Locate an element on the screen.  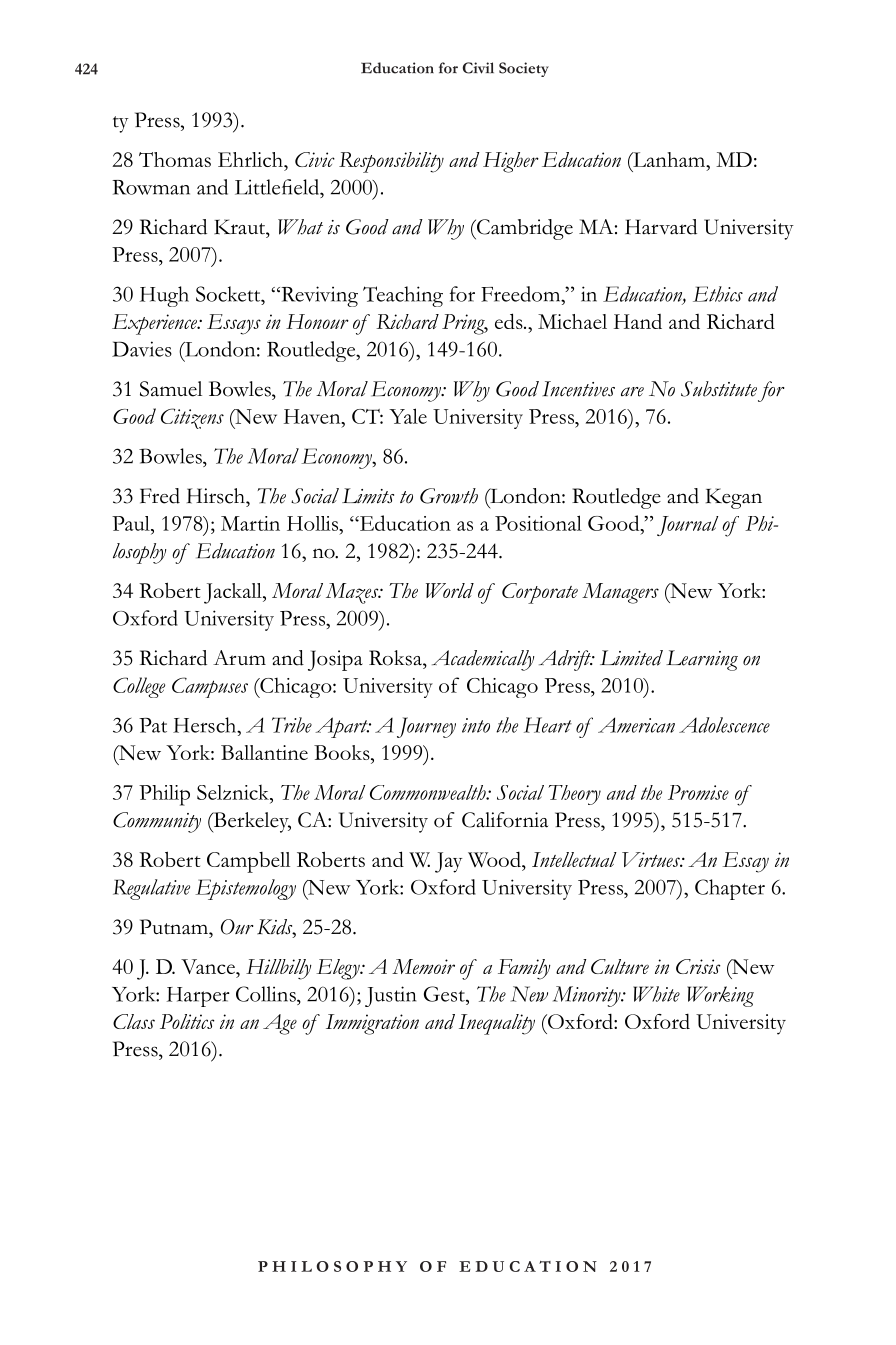
Civil is located at coordinates (478, 68).
